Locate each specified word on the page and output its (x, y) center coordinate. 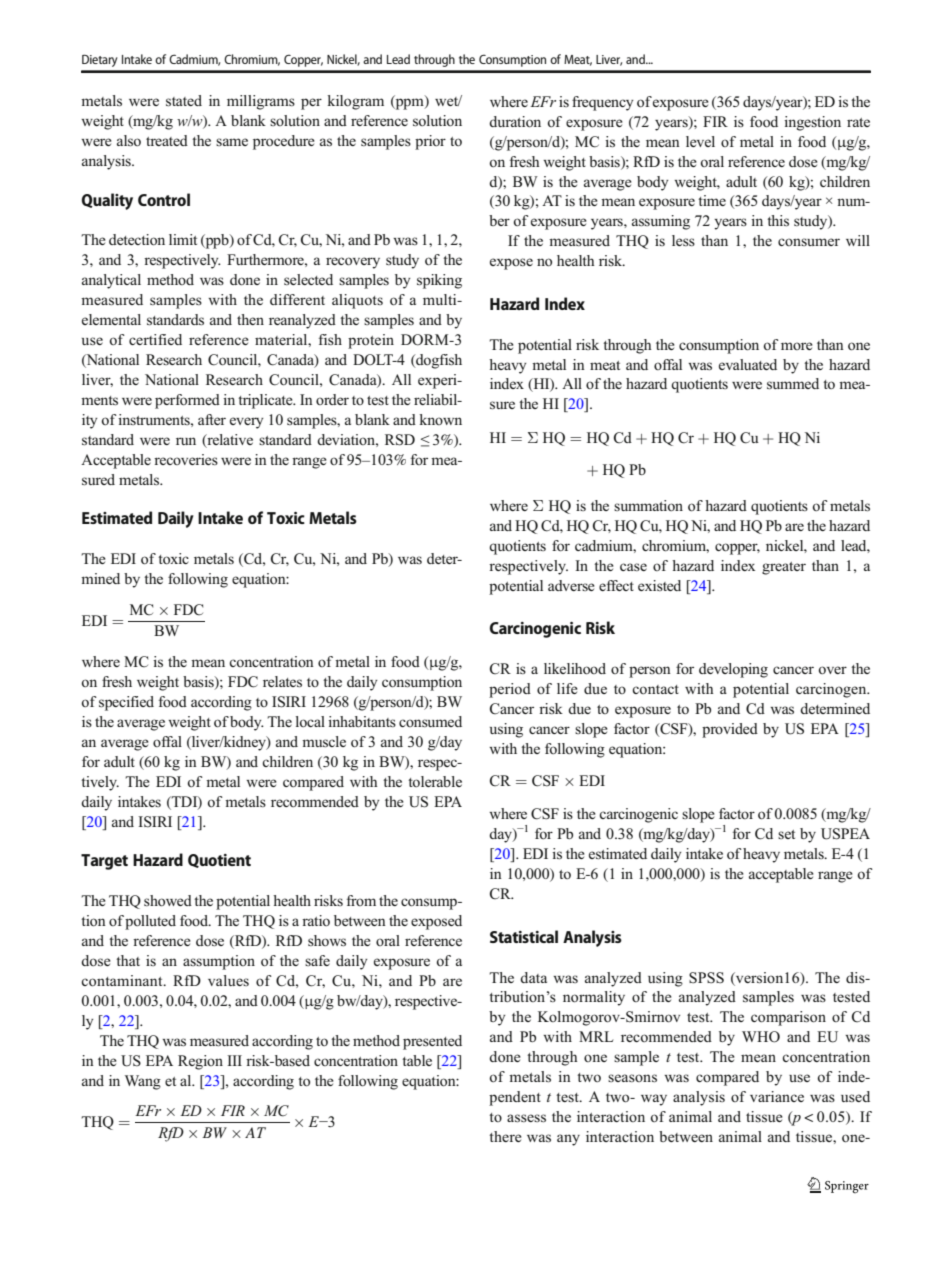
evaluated (748, 364)
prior (430, 142)
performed (187, 401)
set (786, 834)
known (441, 419)
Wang (143, 1082)
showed (168, 901)
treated (167, 140)
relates (282, 682)
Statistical (524, 936)
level (700, 141)
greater (784, 568)
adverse (571, 585)
